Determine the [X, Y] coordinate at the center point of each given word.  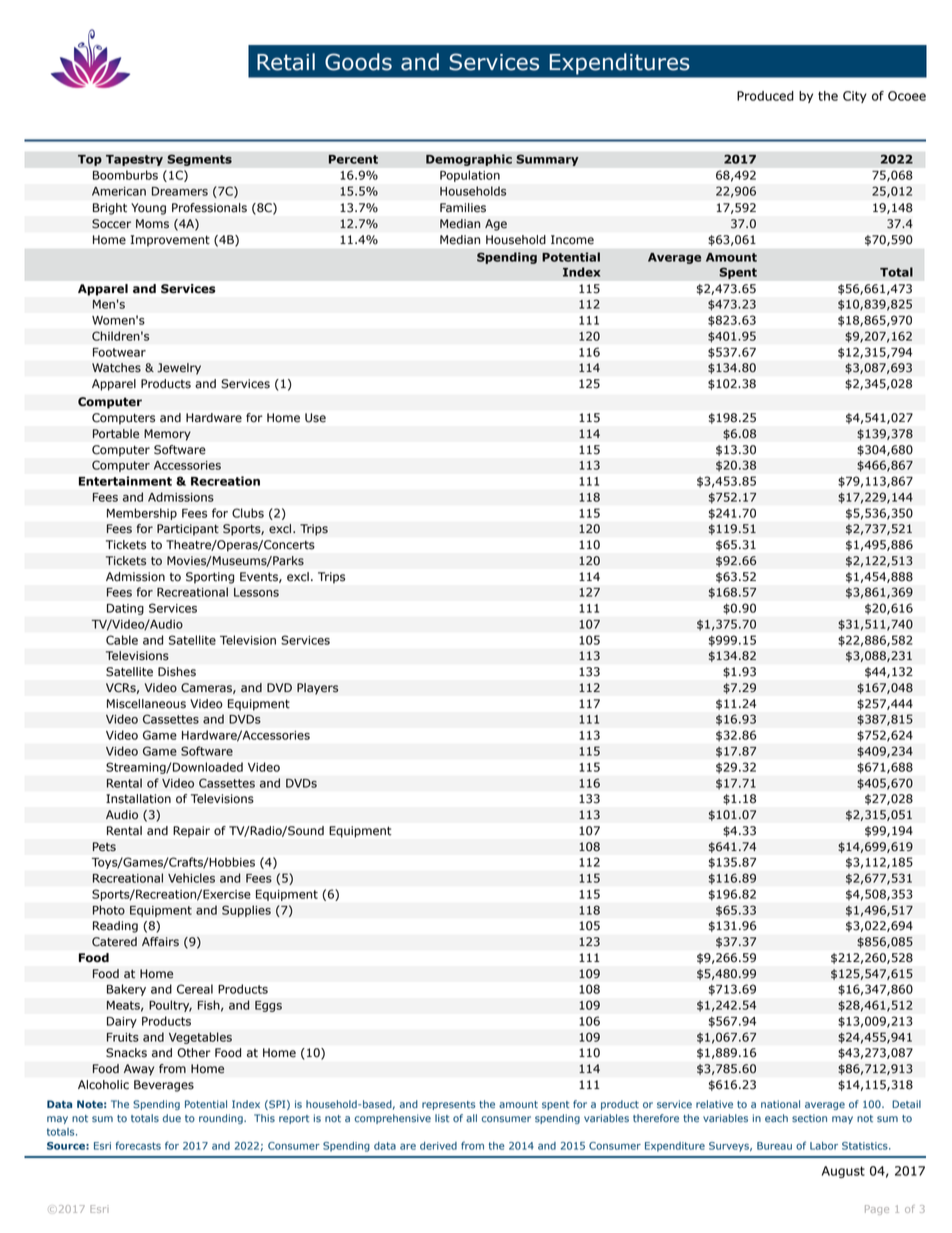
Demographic [469, 160]
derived [438, 1146]
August [843, 1172]
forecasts [138, 1145]
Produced [765, 96]
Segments [199, 160]
